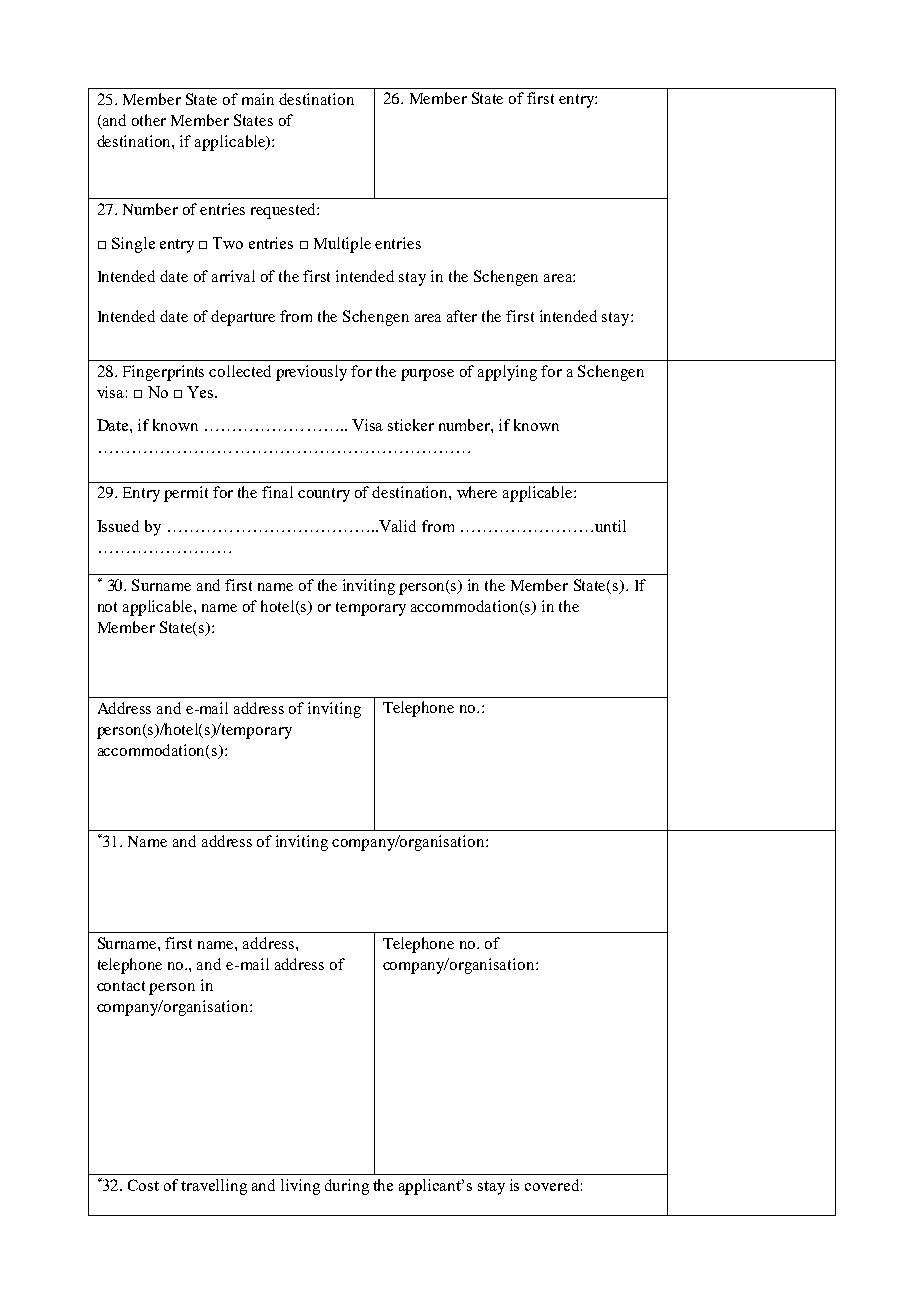  What do you see at coordinates (258, 99) in the document?
I see `main` at bounding box center [258, 99].
